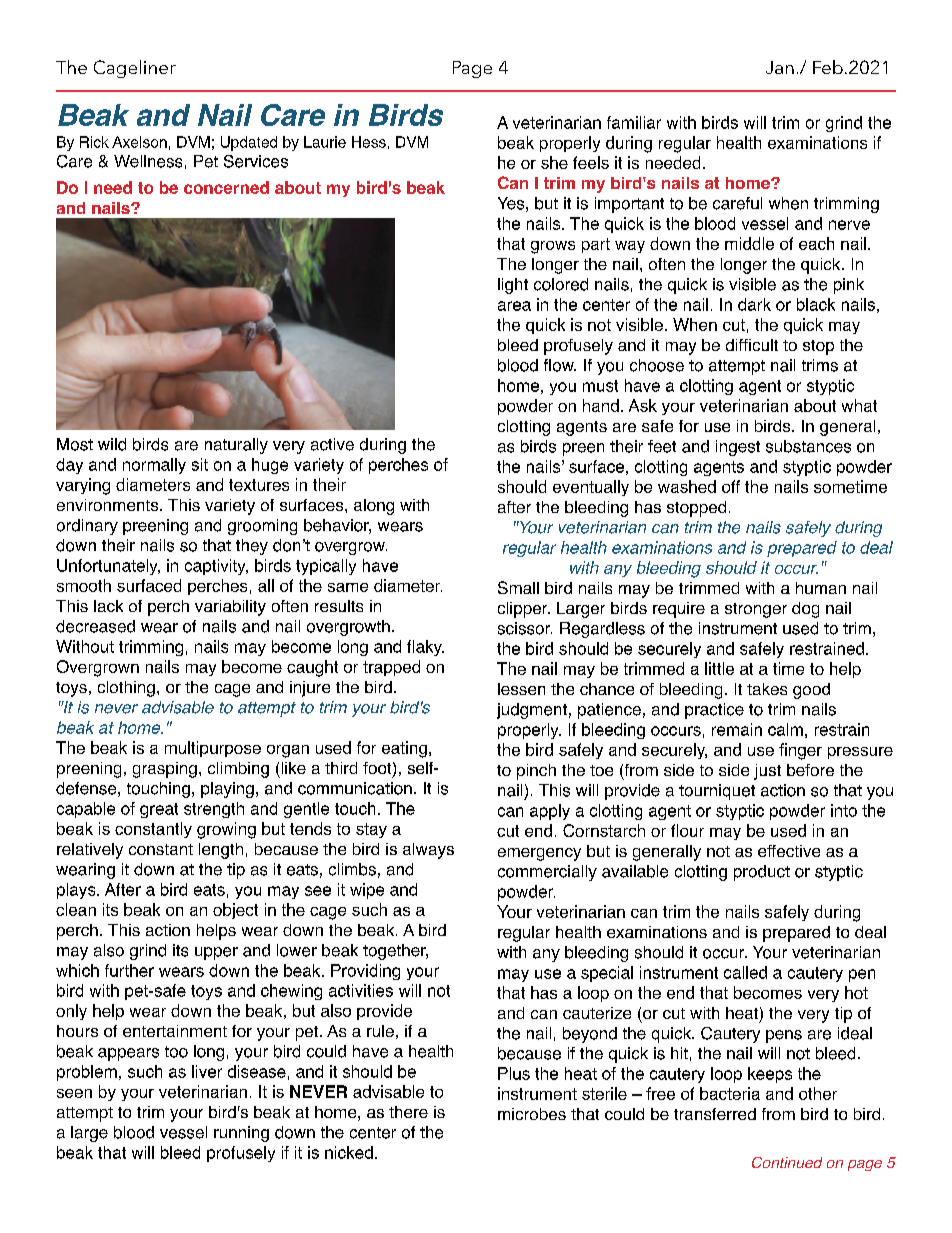 The image size is (952, 1233). Describe the element at coordinates (112, 444) in the page. I see `wild` at that location.
